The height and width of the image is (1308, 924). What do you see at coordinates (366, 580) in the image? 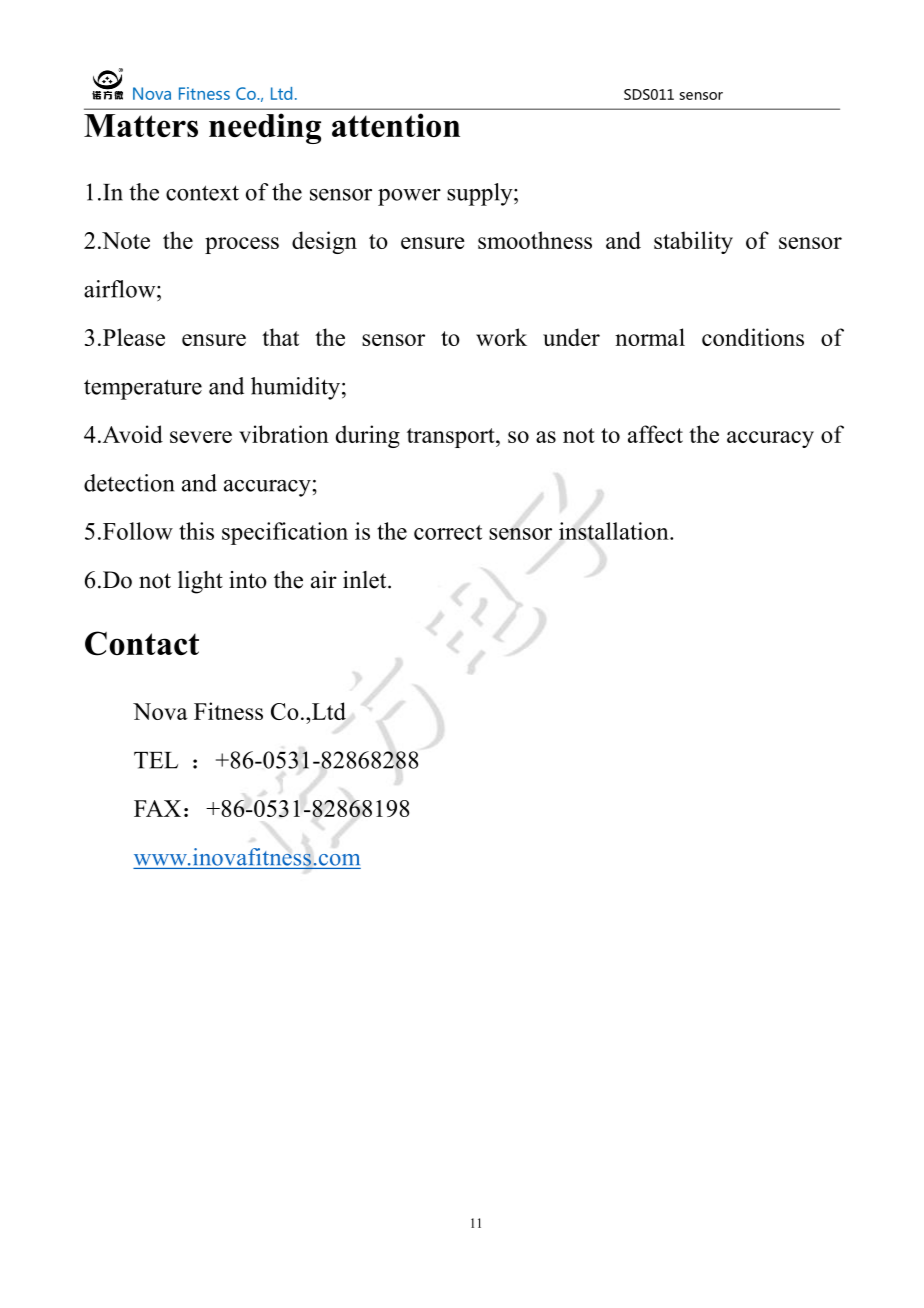
I see `inlet` at bounding box center [366, 580].
